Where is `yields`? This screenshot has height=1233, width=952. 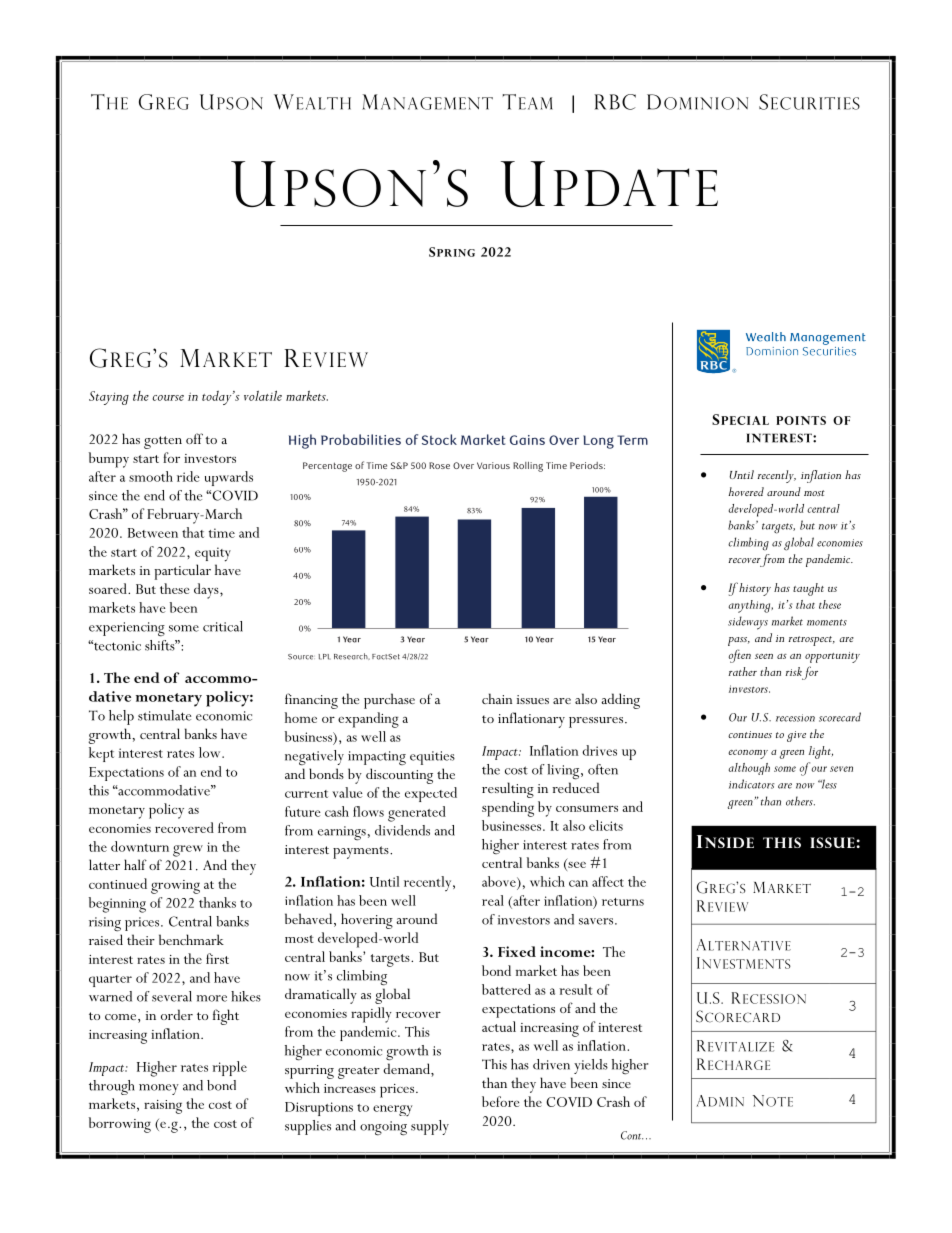 yields is located at coordinates (591, 1066).
